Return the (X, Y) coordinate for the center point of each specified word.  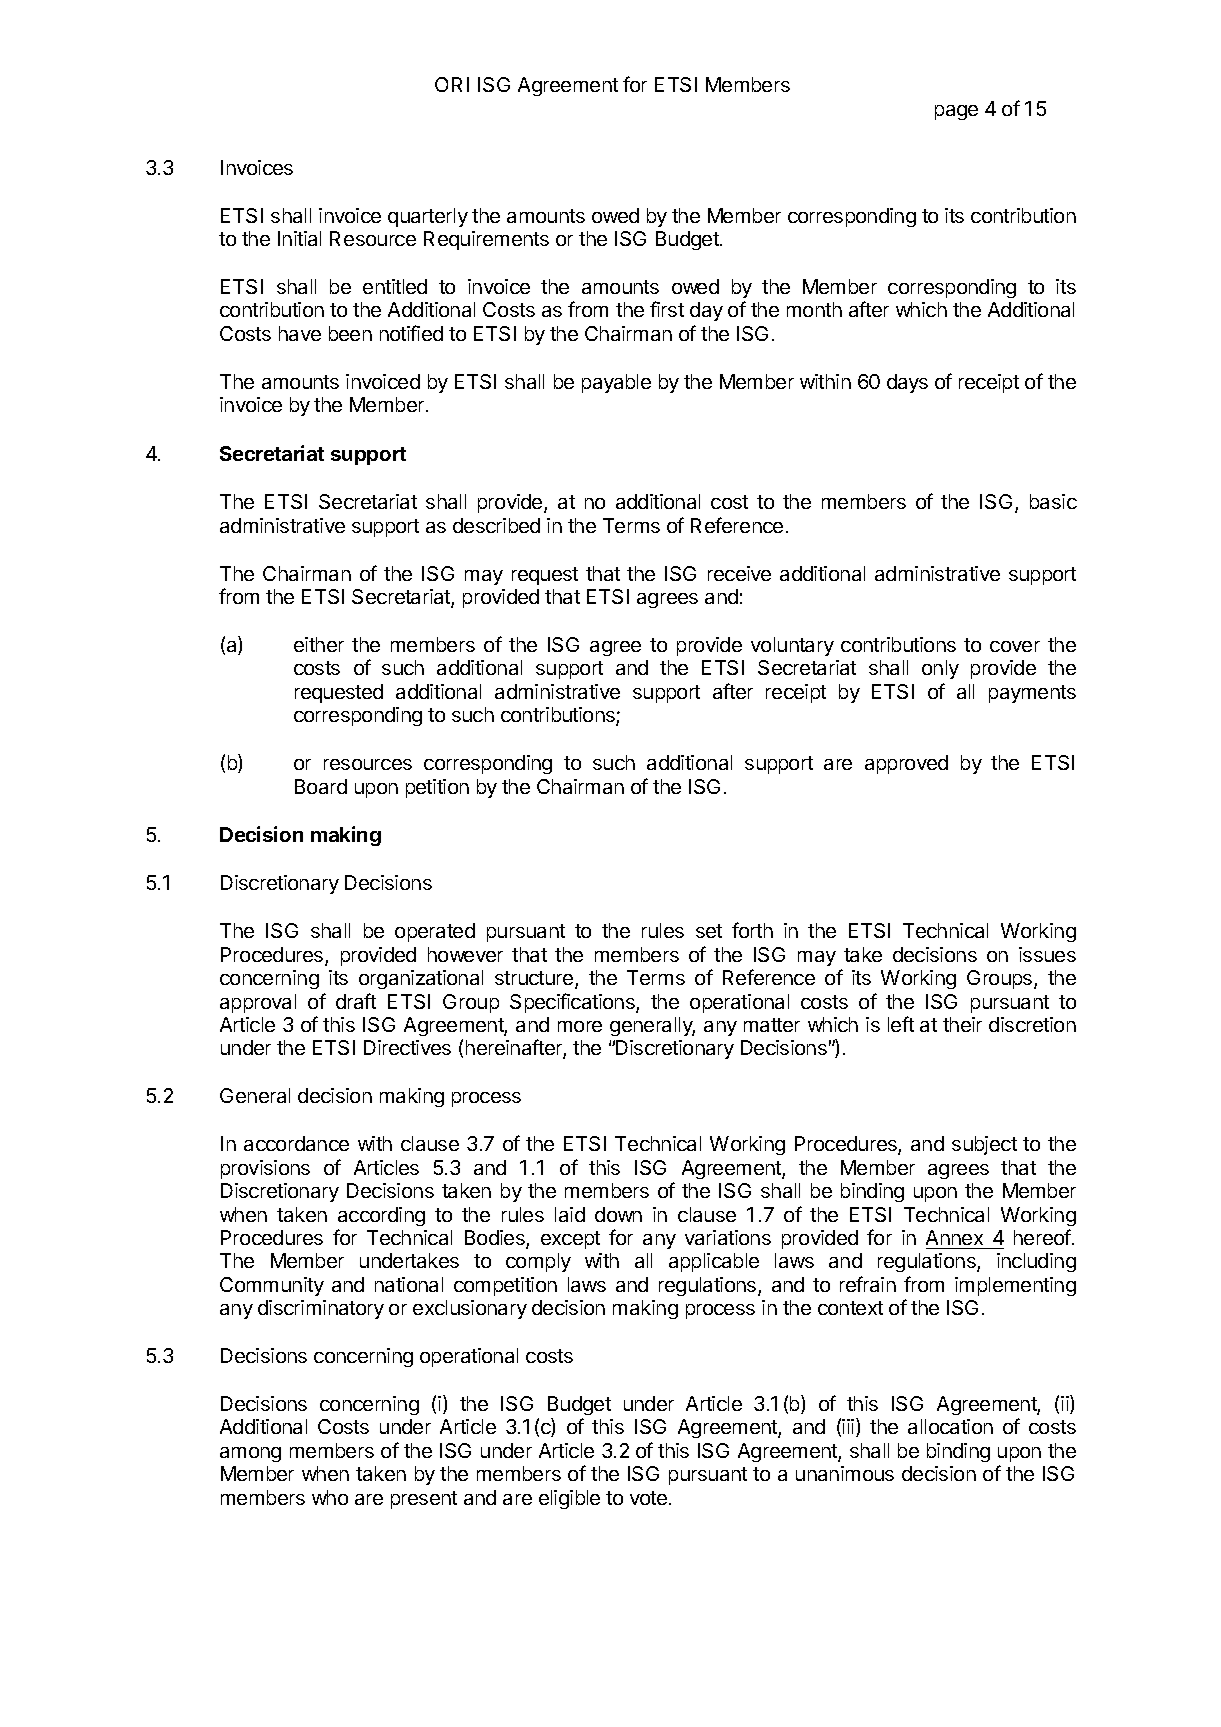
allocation (950, 1426)
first (667, 309)
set (709, 931)
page (956, 112)
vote (650, 1498)
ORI (452, 84)
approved (906, 764)
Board (321, 786)
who (330, 1497)
